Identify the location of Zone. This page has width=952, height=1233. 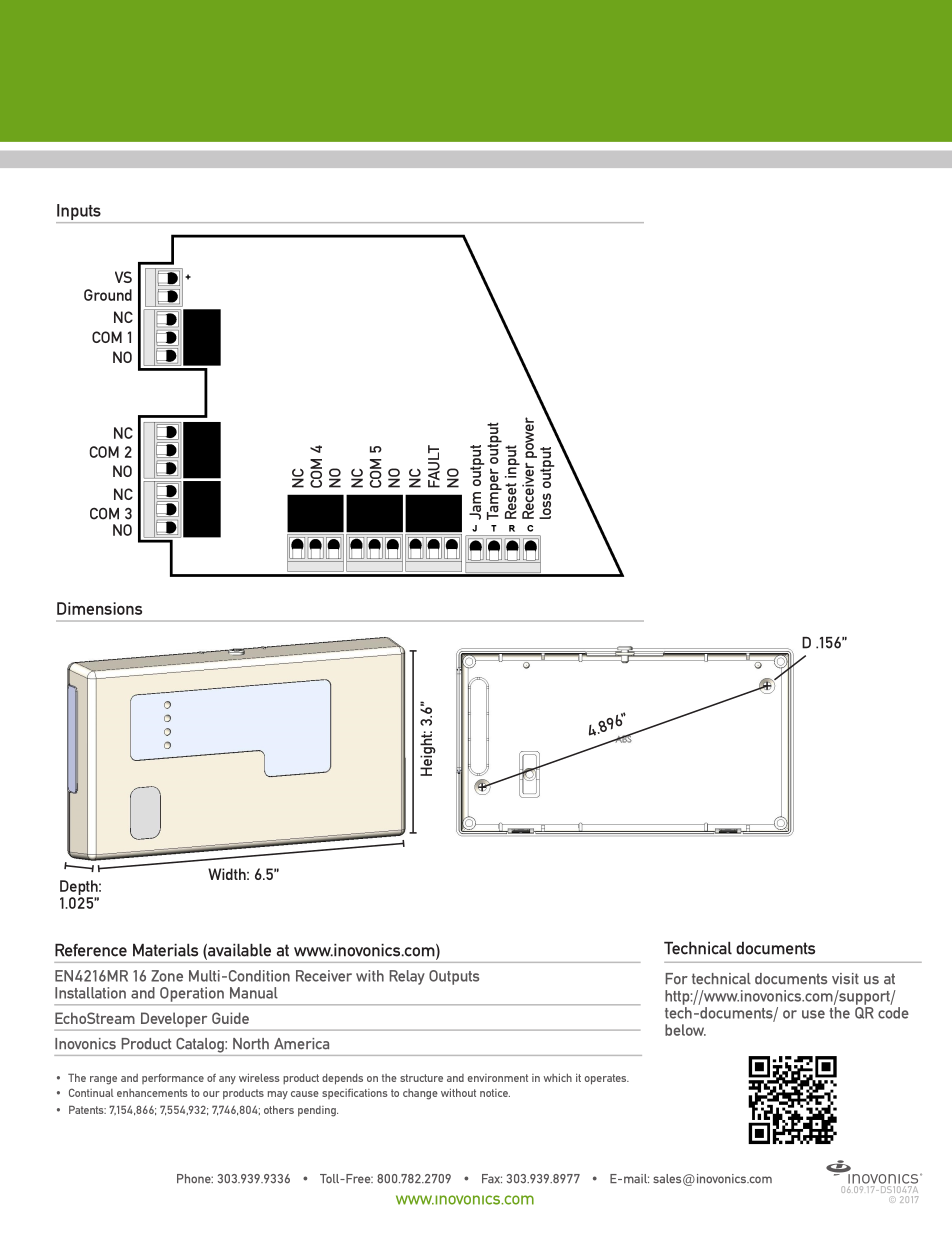
(167, 976).
